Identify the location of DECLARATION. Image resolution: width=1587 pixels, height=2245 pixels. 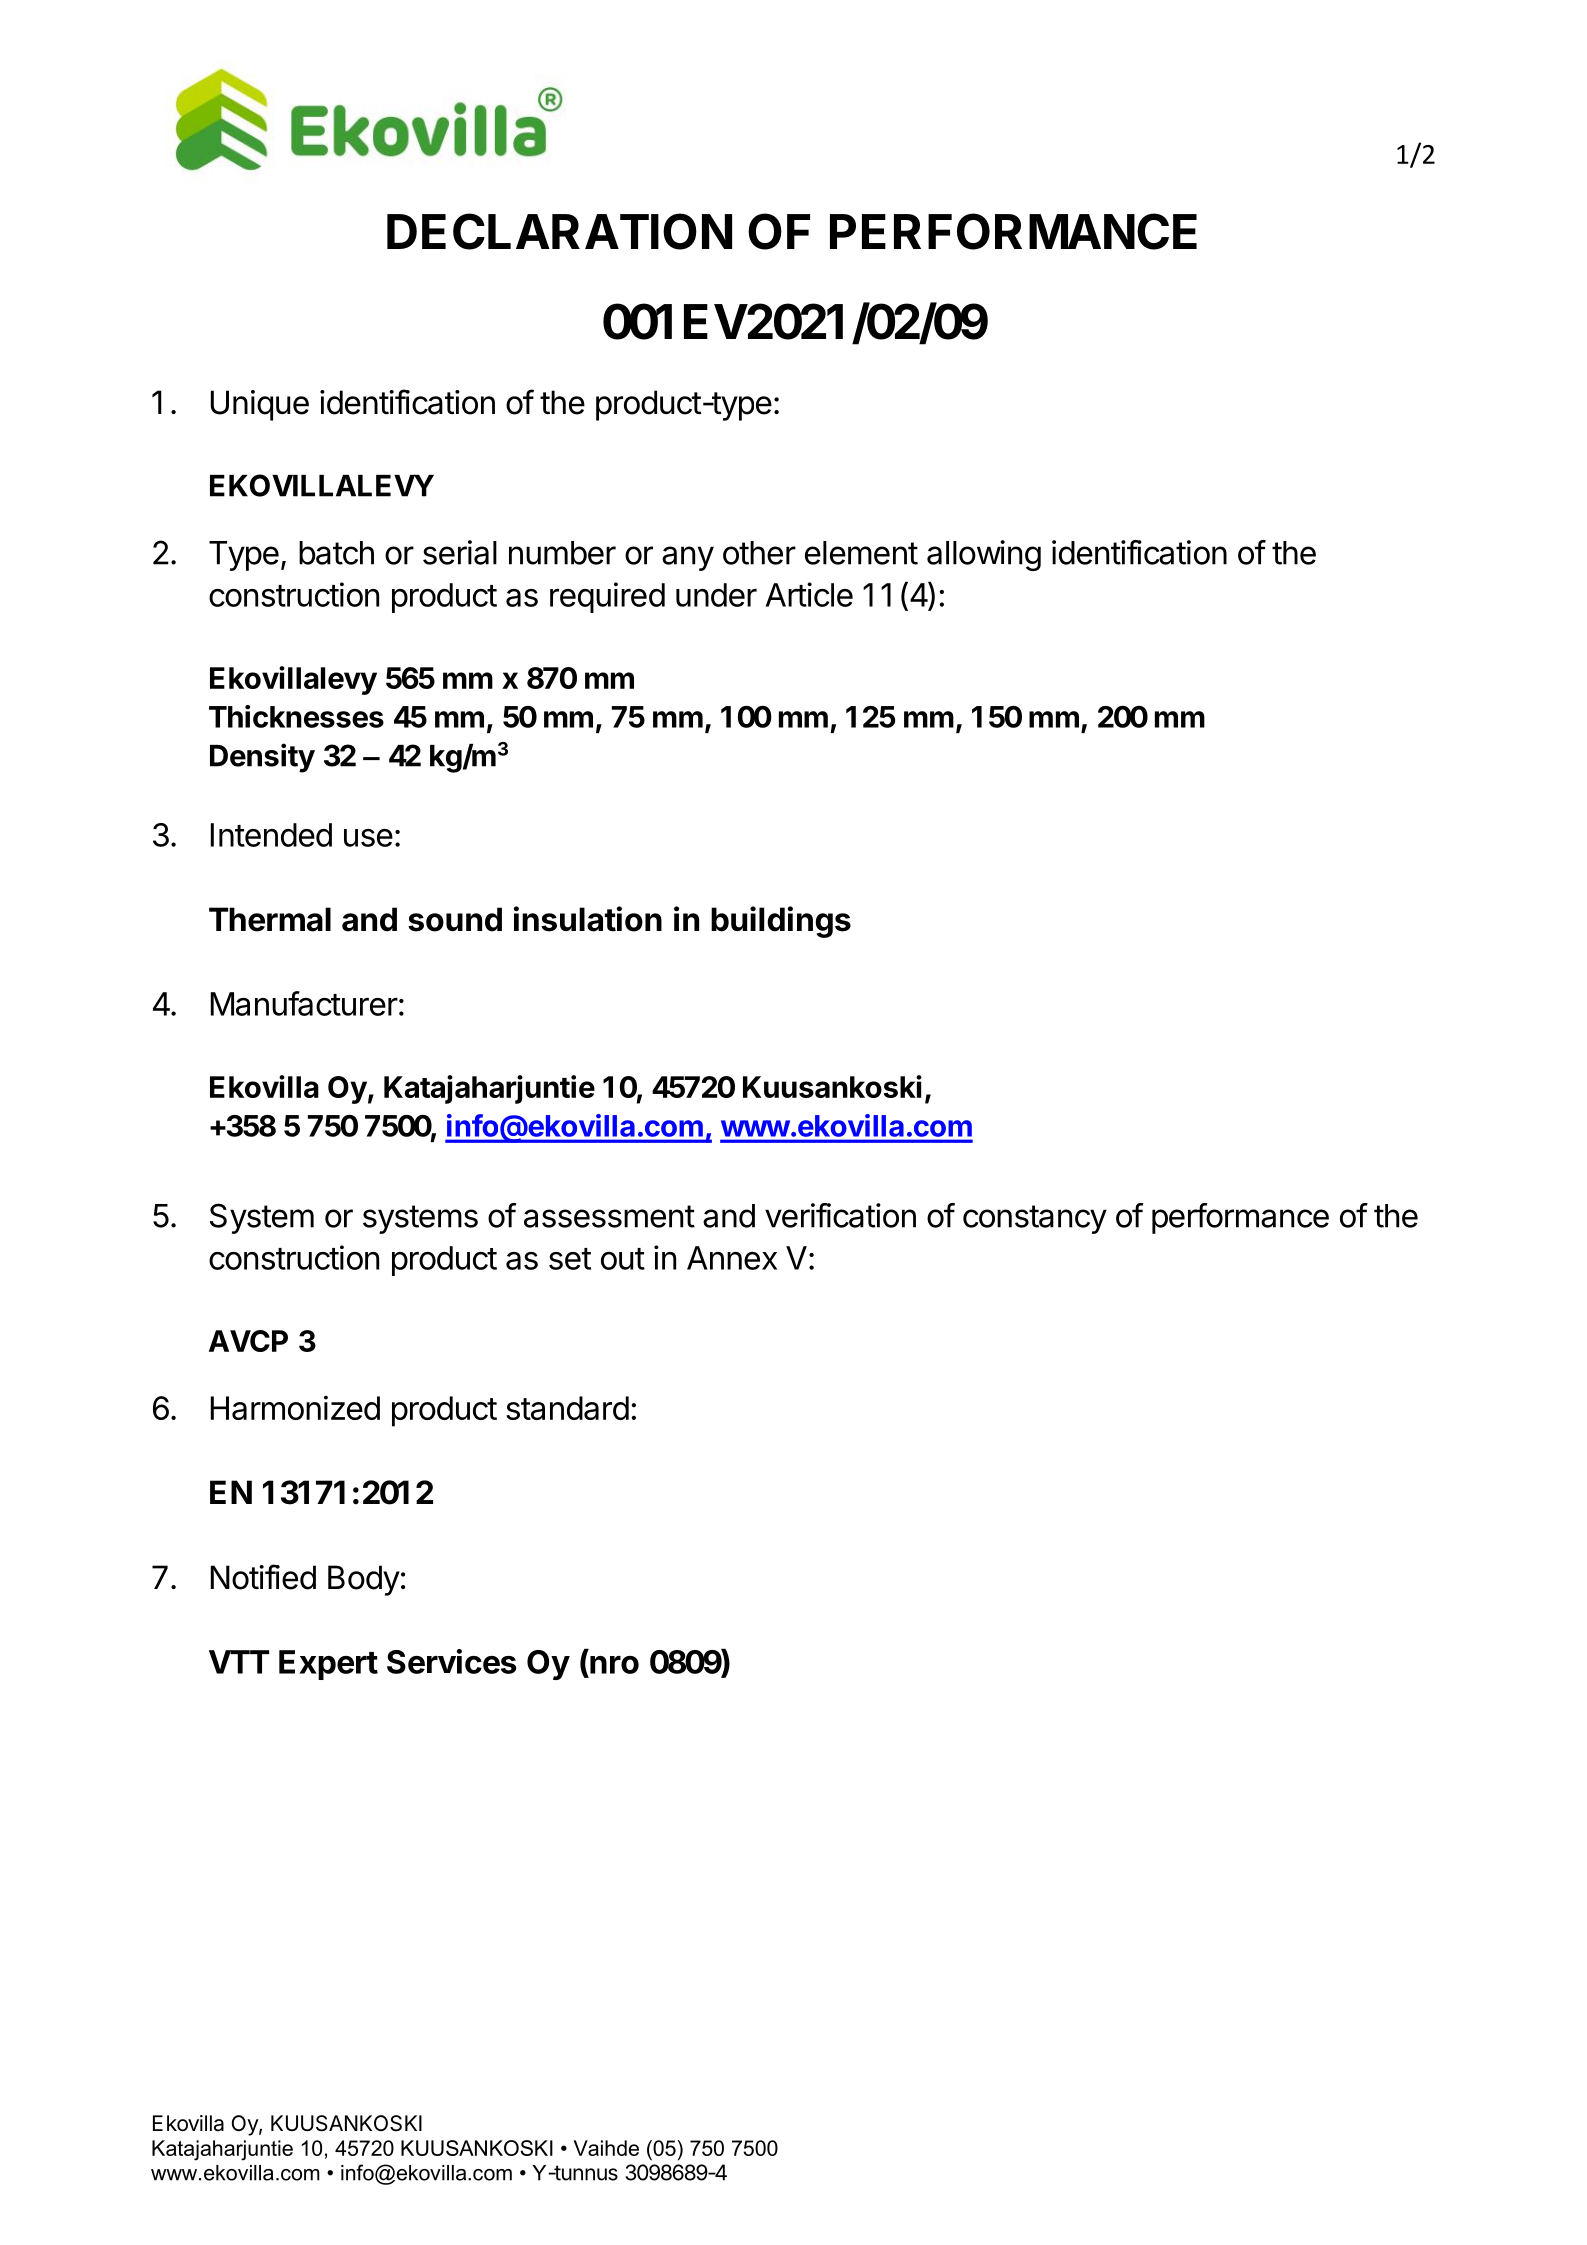
(559, 231).
